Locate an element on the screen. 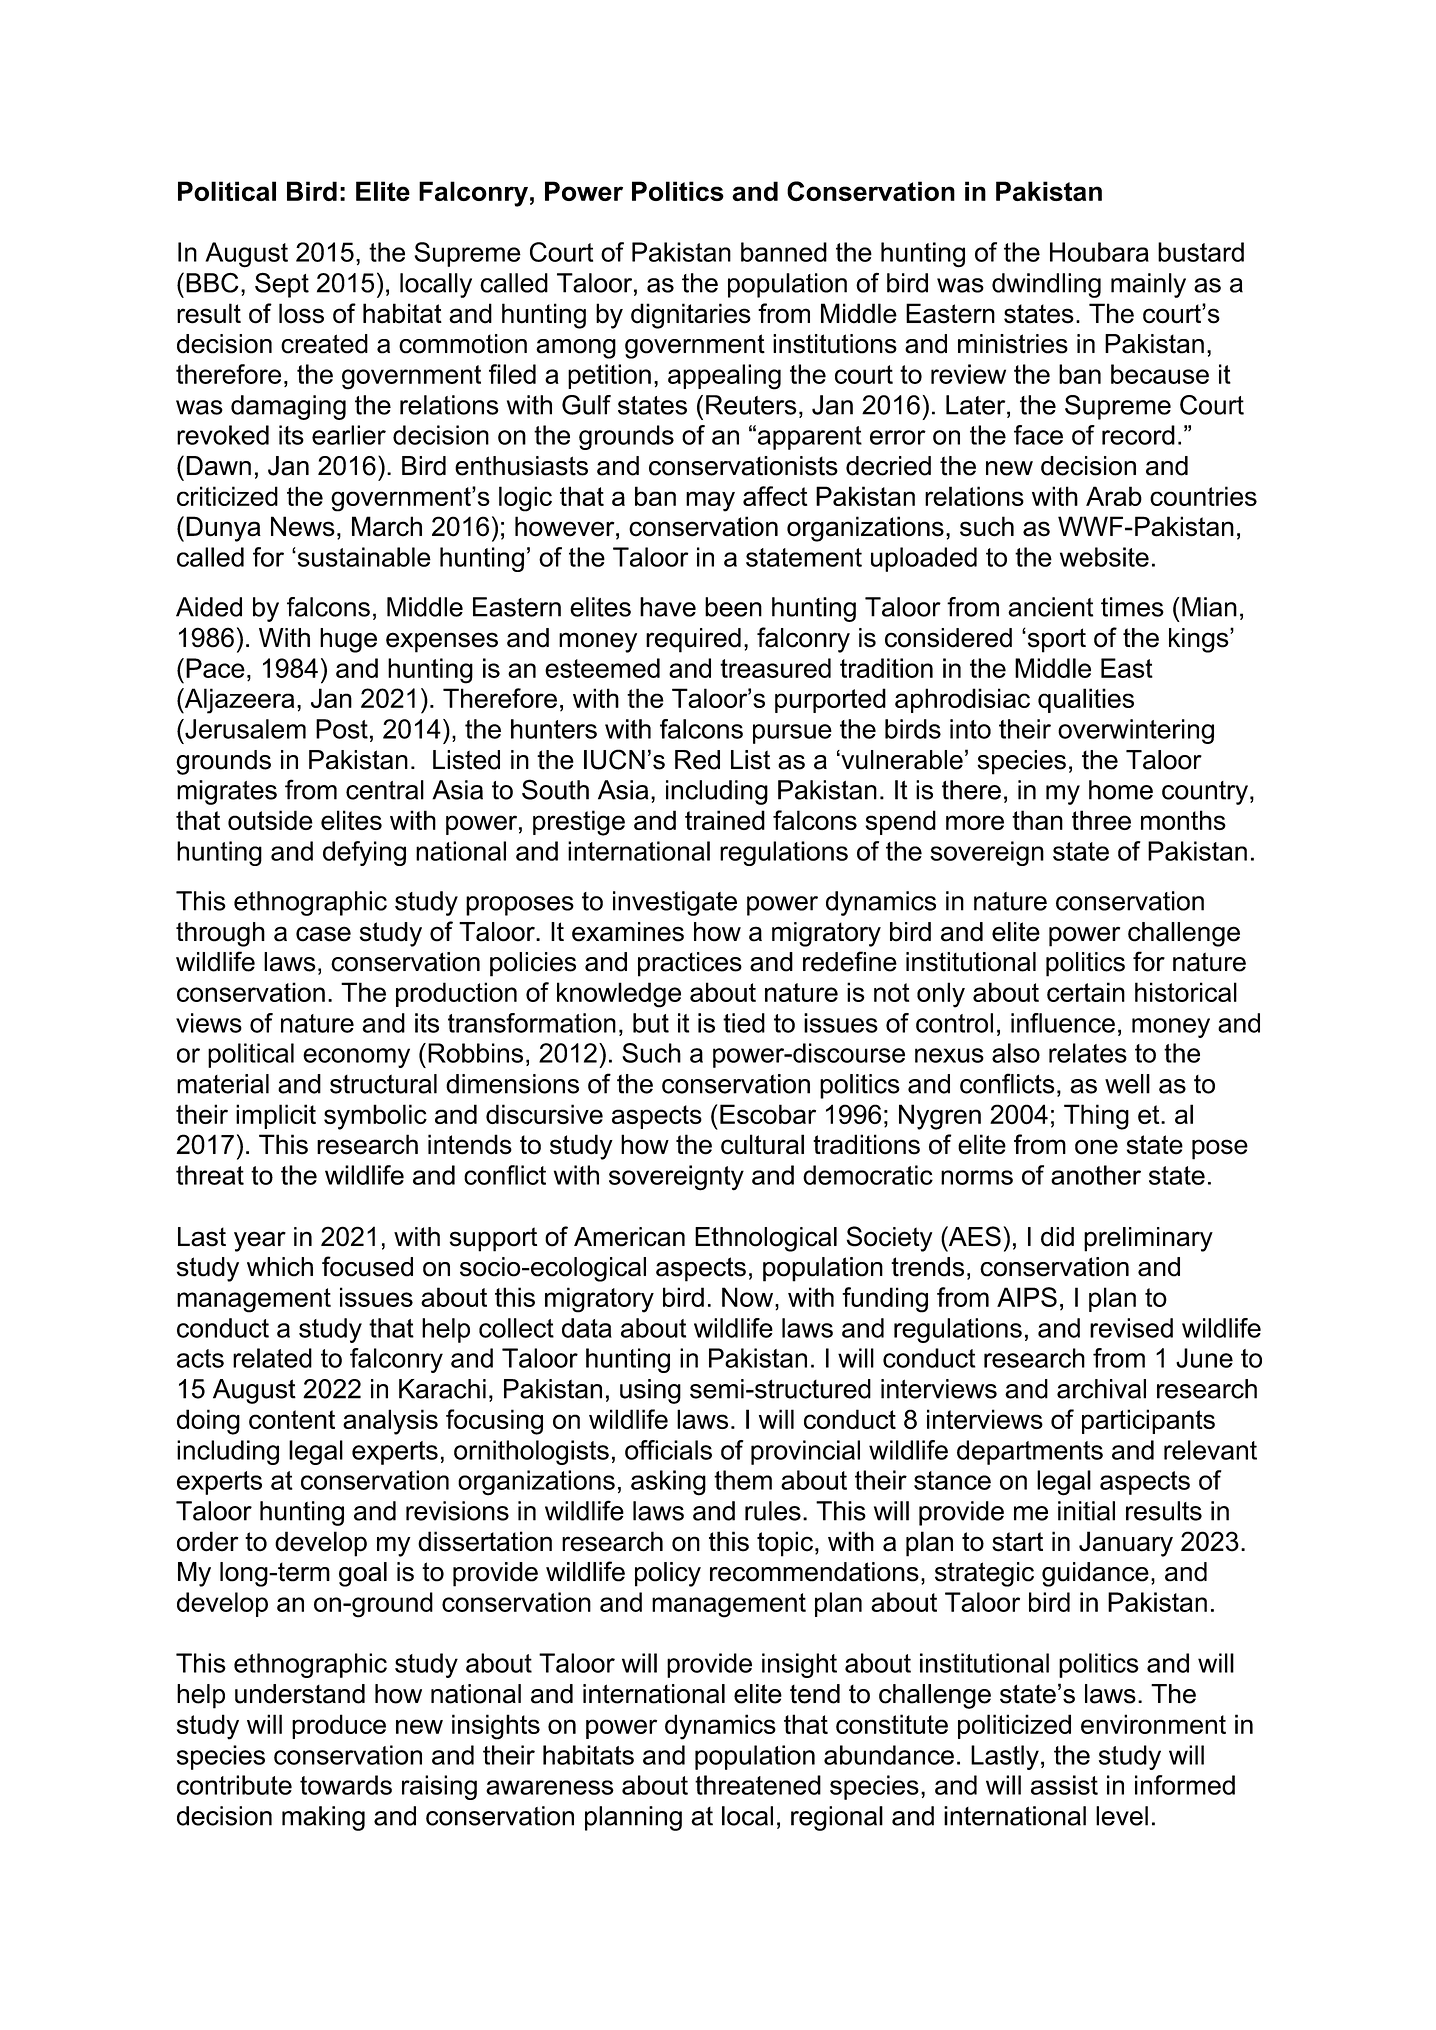 The image size is (1436, 2030). regional is located at coordinates (837, 1818).
